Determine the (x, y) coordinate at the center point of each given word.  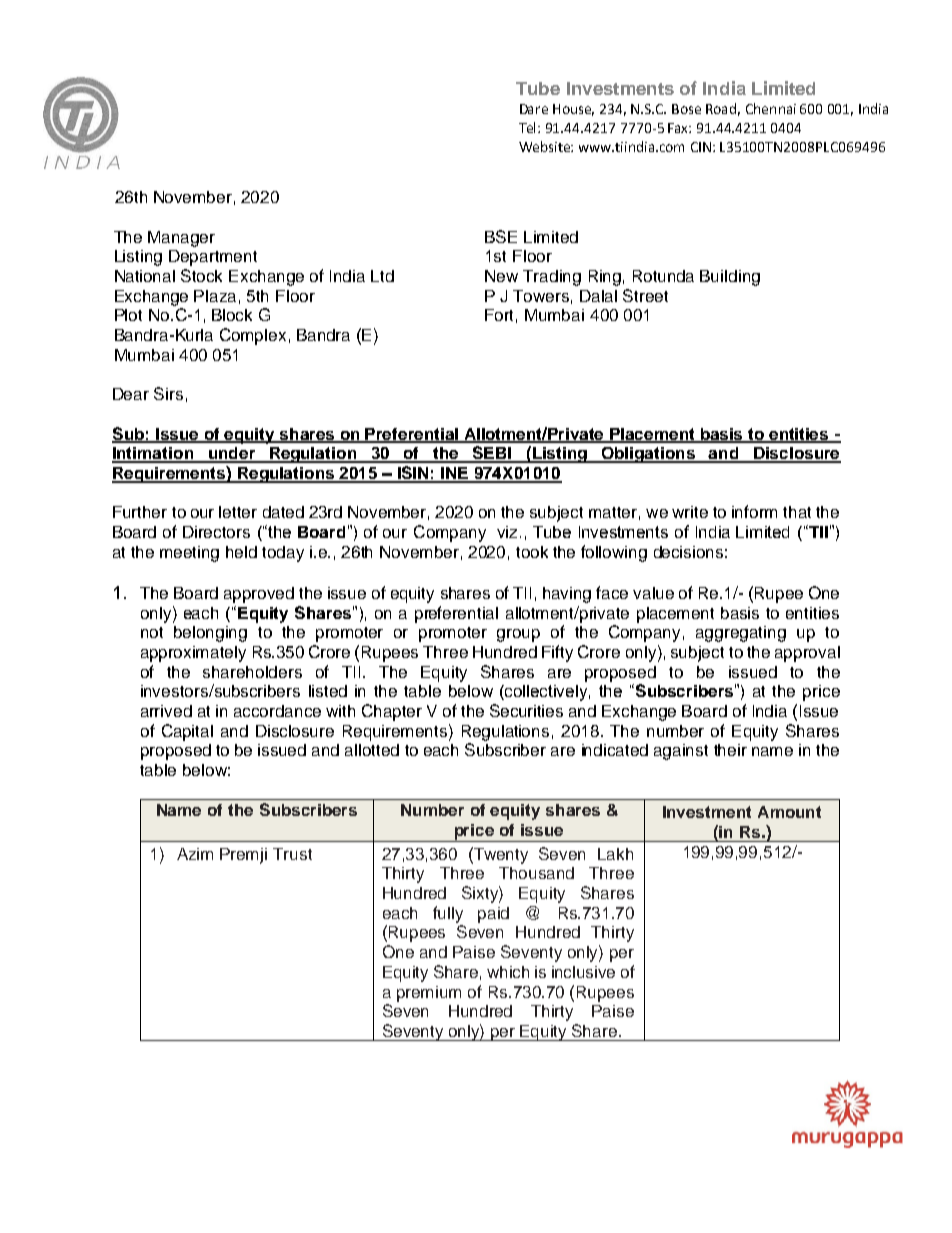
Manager (181, 239)
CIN (702, 147)
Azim (195, 854)
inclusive (583, 972)
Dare (534, 109)
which (508, 972)
